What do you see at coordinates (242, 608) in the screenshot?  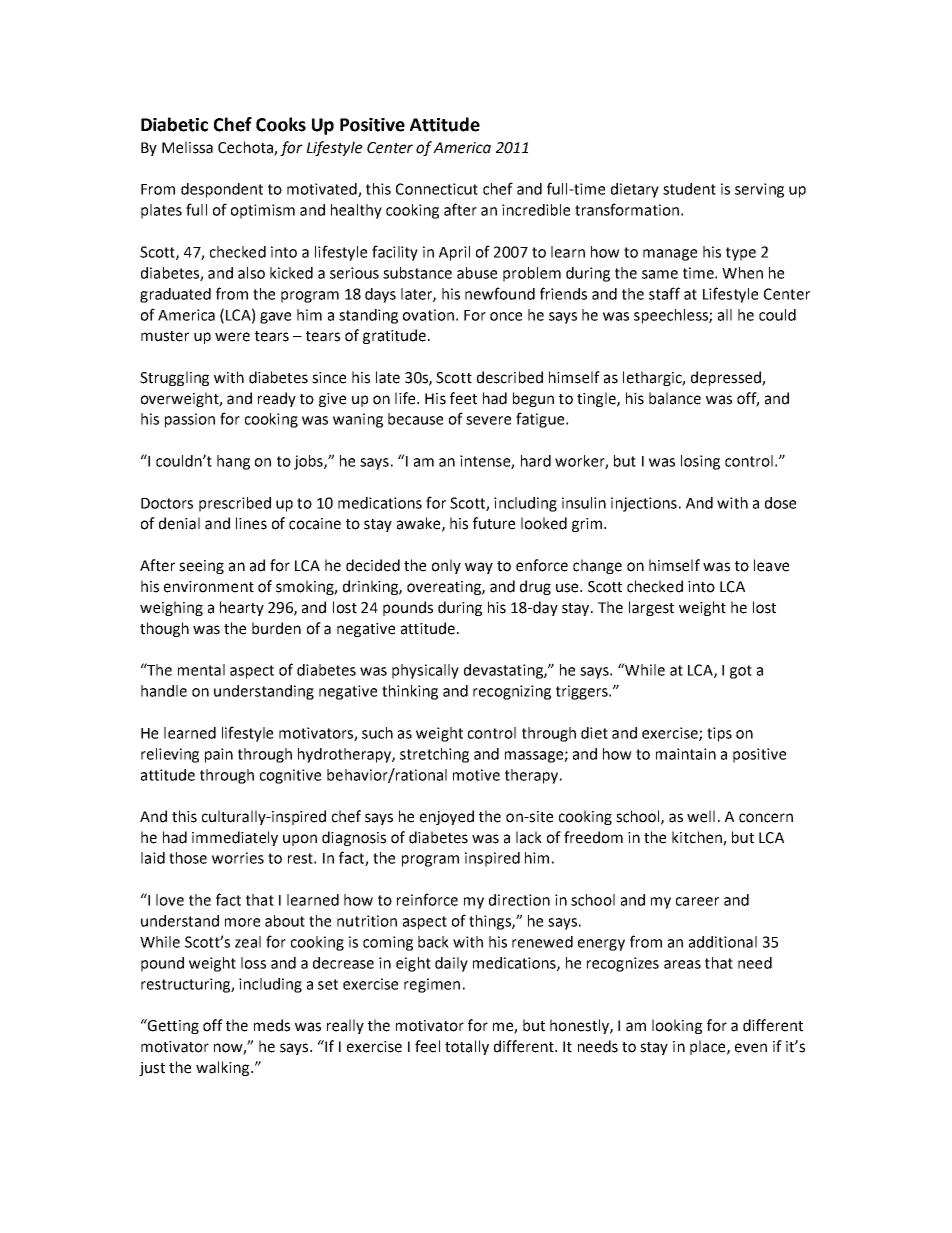 I see `hearty` at bounding box center [242, 608].
